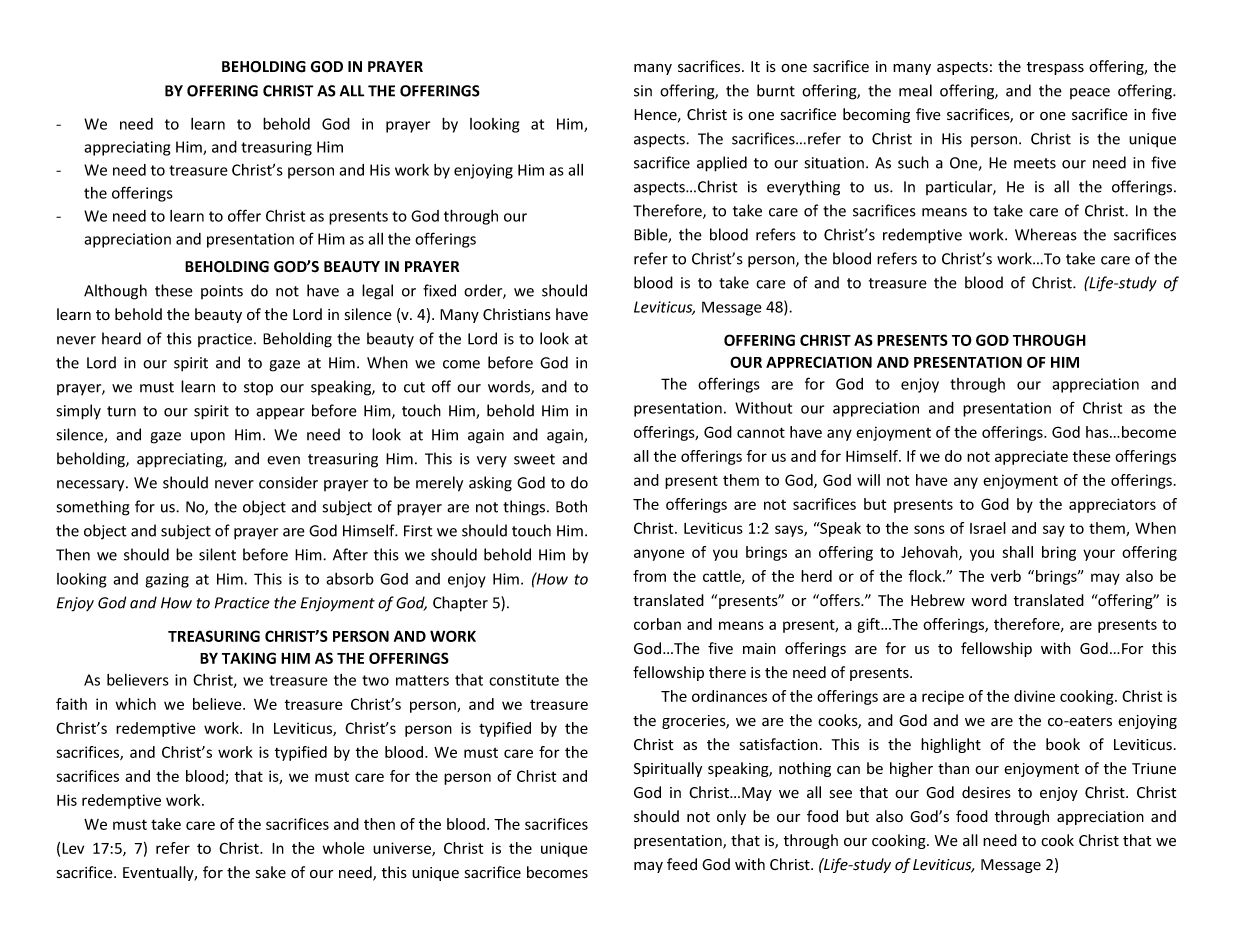 Image resolution: width=1233 pixels, height=952 pixels. Describe the element at coordinates (208, 438) in the page. I see `upon` at that location.
